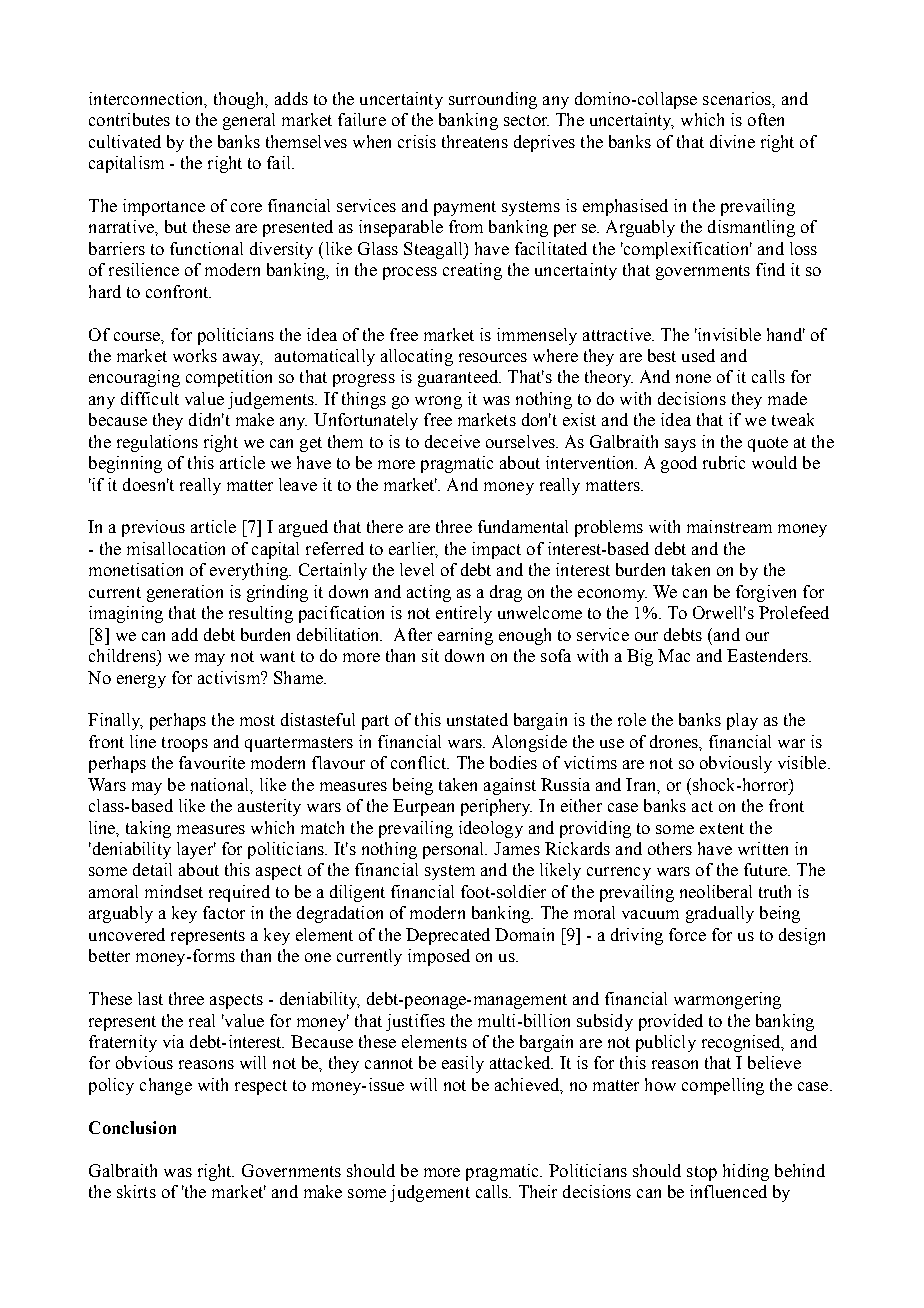  What do you see at coordinates (674, 655) in the screenshot?
I see `Mac` at bounding box center [674, 655].
